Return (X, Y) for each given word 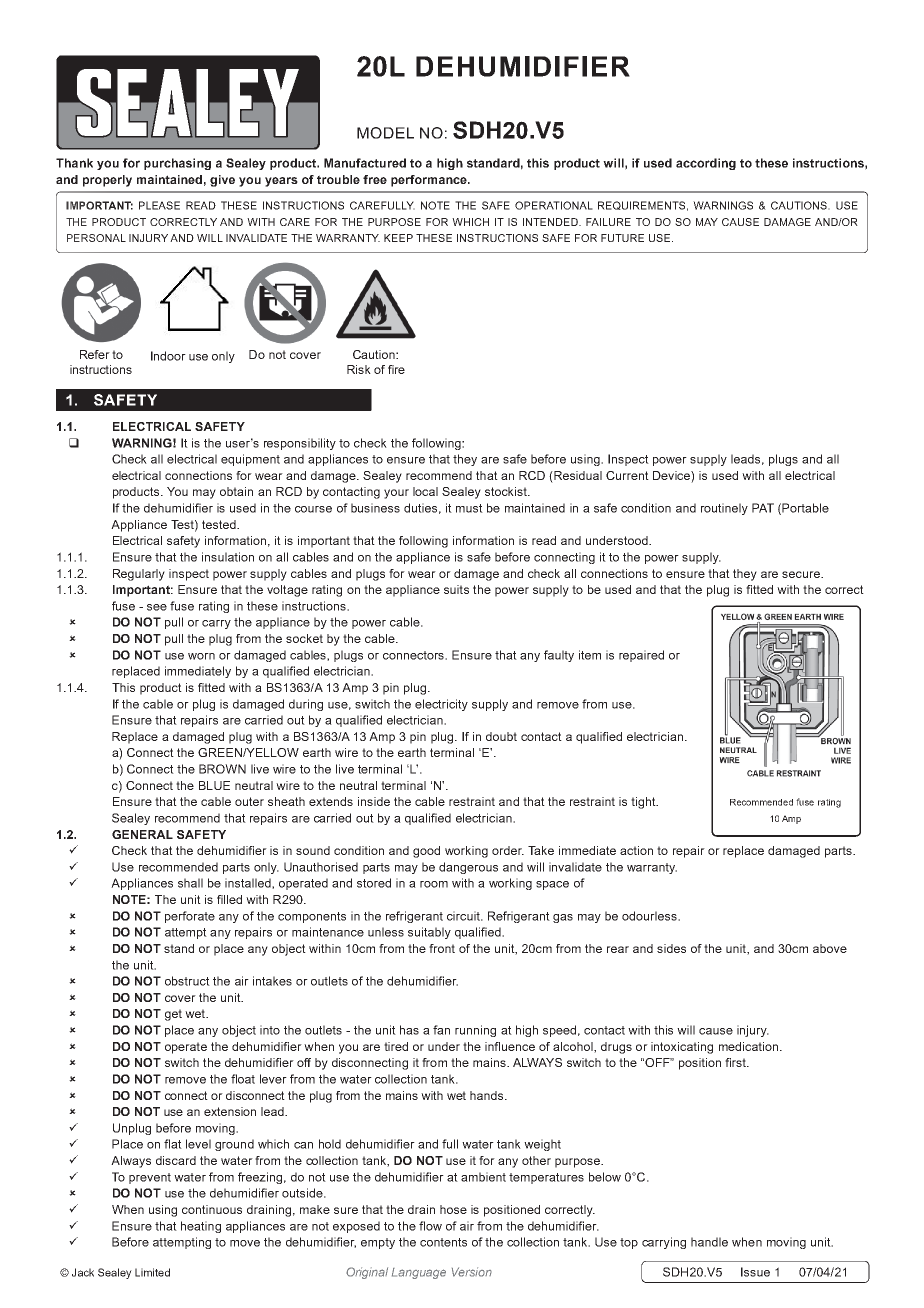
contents (443, 1242)
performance (430, 181)
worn (201, 656)
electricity (441, 705)
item (590, 655)
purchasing (177, 164)
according (706, 164)
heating (201, 1227)
